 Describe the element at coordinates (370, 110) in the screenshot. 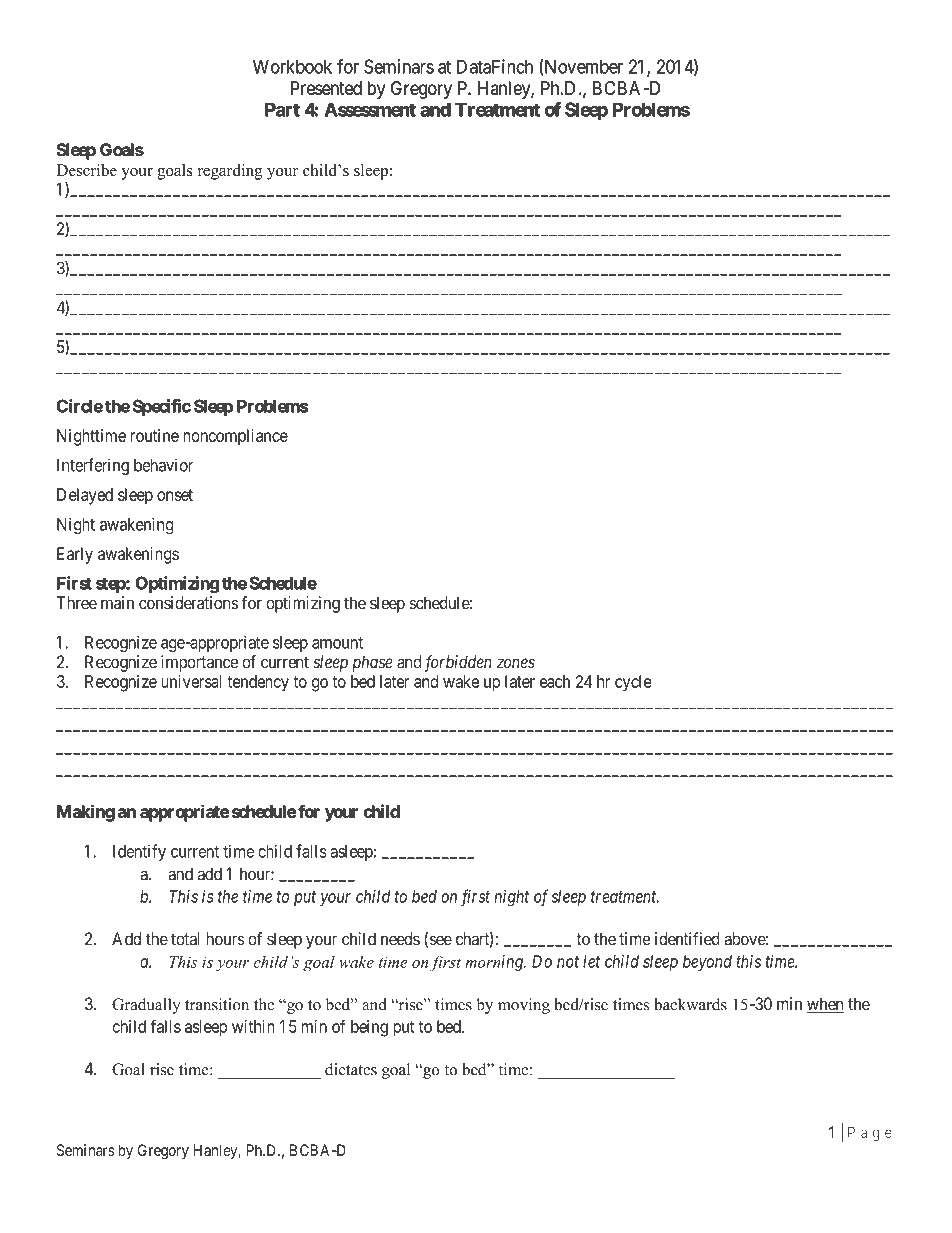

I see `Assessment` at that location.
